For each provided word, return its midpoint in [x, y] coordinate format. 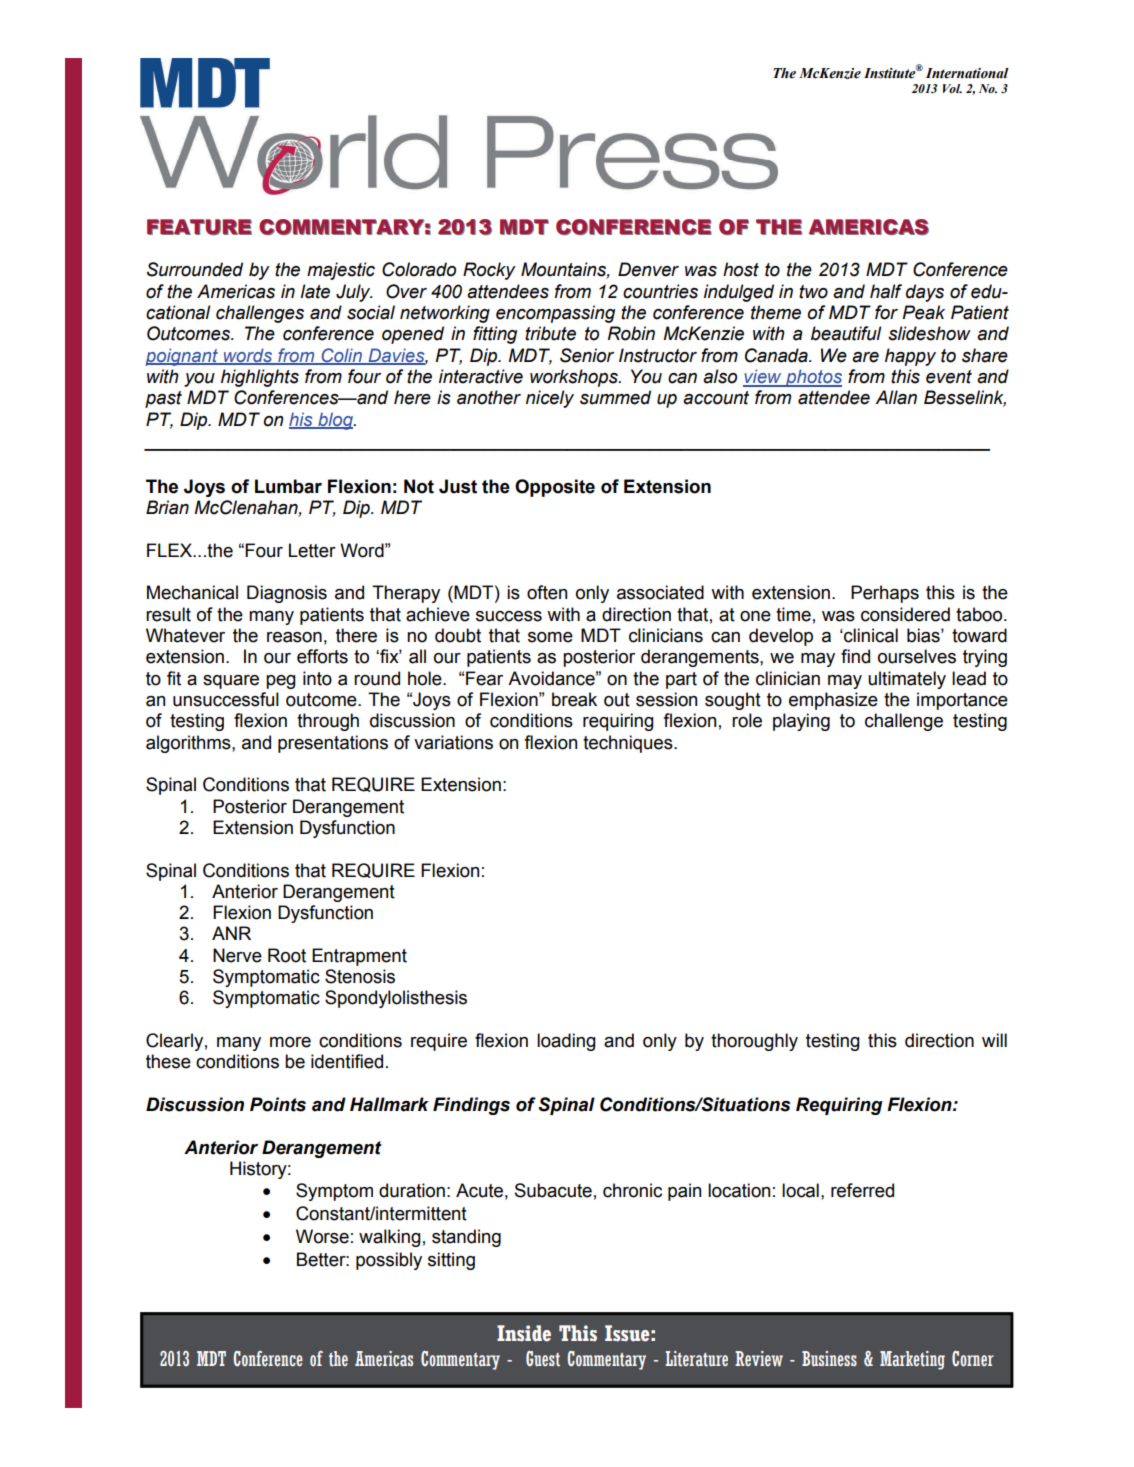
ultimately [907, 680]
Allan [896, 397]
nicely [550, 399]
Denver [648, 269]
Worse [322, 1236]
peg [281, 682]
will [994, 1040]
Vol [952, 88]
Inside [524, 1333]
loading [566, 1042]
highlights [260, 378]
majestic [341, 271]
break [574, 699]
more [290, 1042]
